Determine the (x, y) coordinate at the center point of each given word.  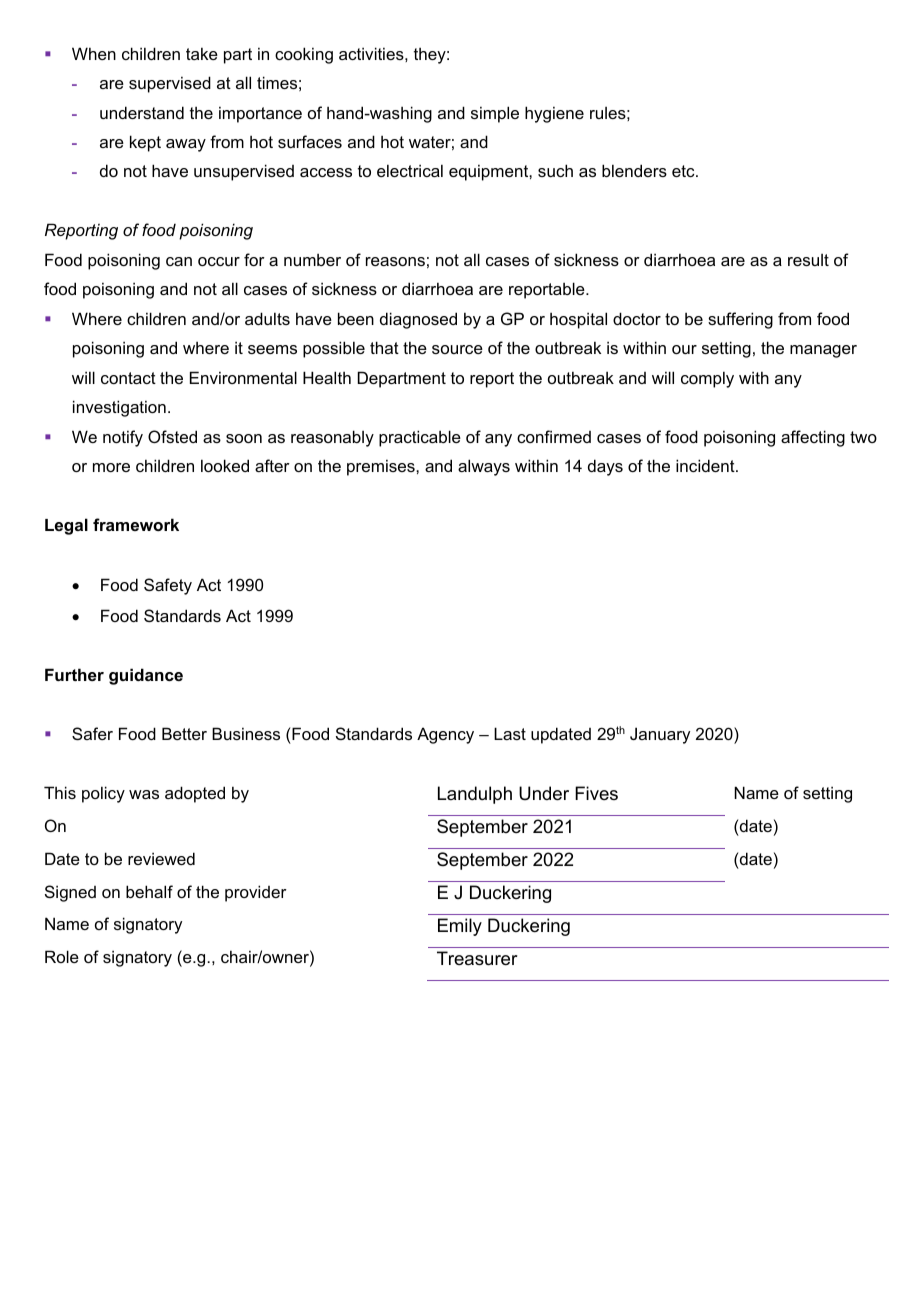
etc (684, 171)
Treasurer (477, 958)
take (202, 53)
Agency (445, 735)
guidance (146, 676)
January (660, 735)
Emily (460, 927)
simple (495, 114)
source (457, 349)
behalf (149, 891)
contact (128, 378)
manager (823, 351)
